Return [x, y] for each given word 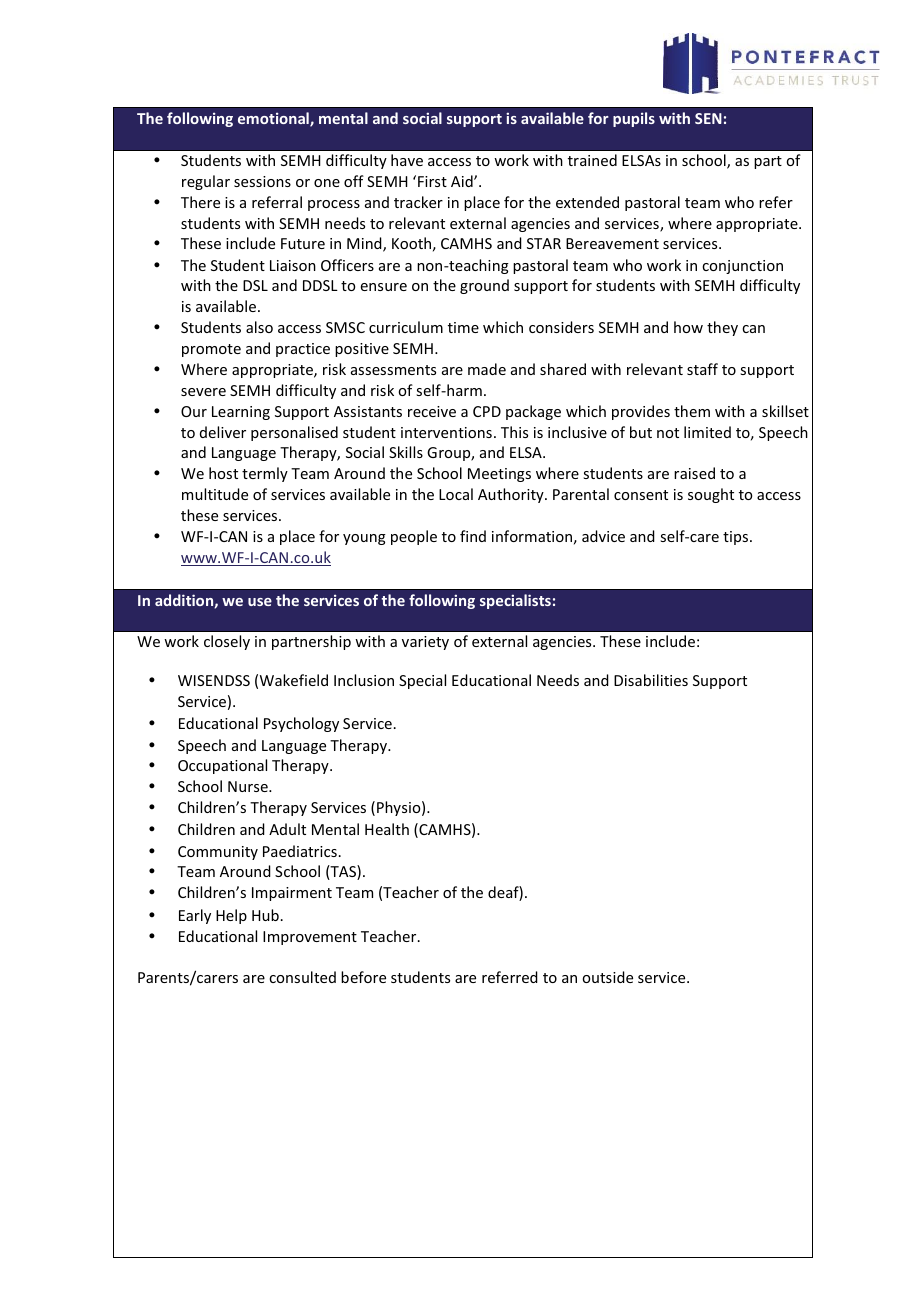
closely [227, 642]
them [692, 411]
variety [425, 643]
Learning [241, 413]
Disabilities [651, 680]
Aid [463, 181]
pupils [634, 119]
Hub [265, 915]
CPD [487, 411]
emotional [274, 119]
